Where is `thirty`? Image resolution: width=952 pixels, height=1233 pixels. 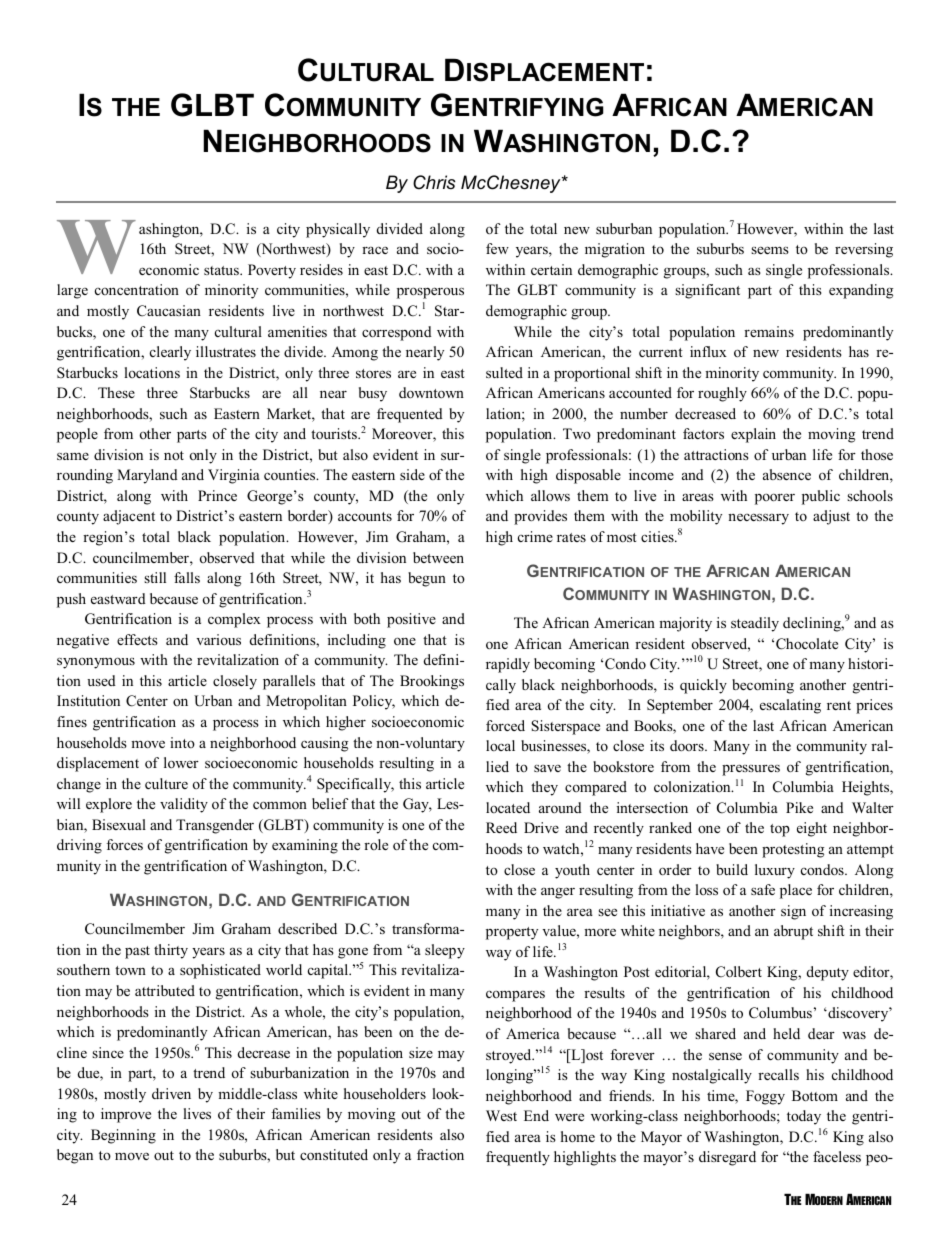 thirty is located at coordinates (171, 951).
